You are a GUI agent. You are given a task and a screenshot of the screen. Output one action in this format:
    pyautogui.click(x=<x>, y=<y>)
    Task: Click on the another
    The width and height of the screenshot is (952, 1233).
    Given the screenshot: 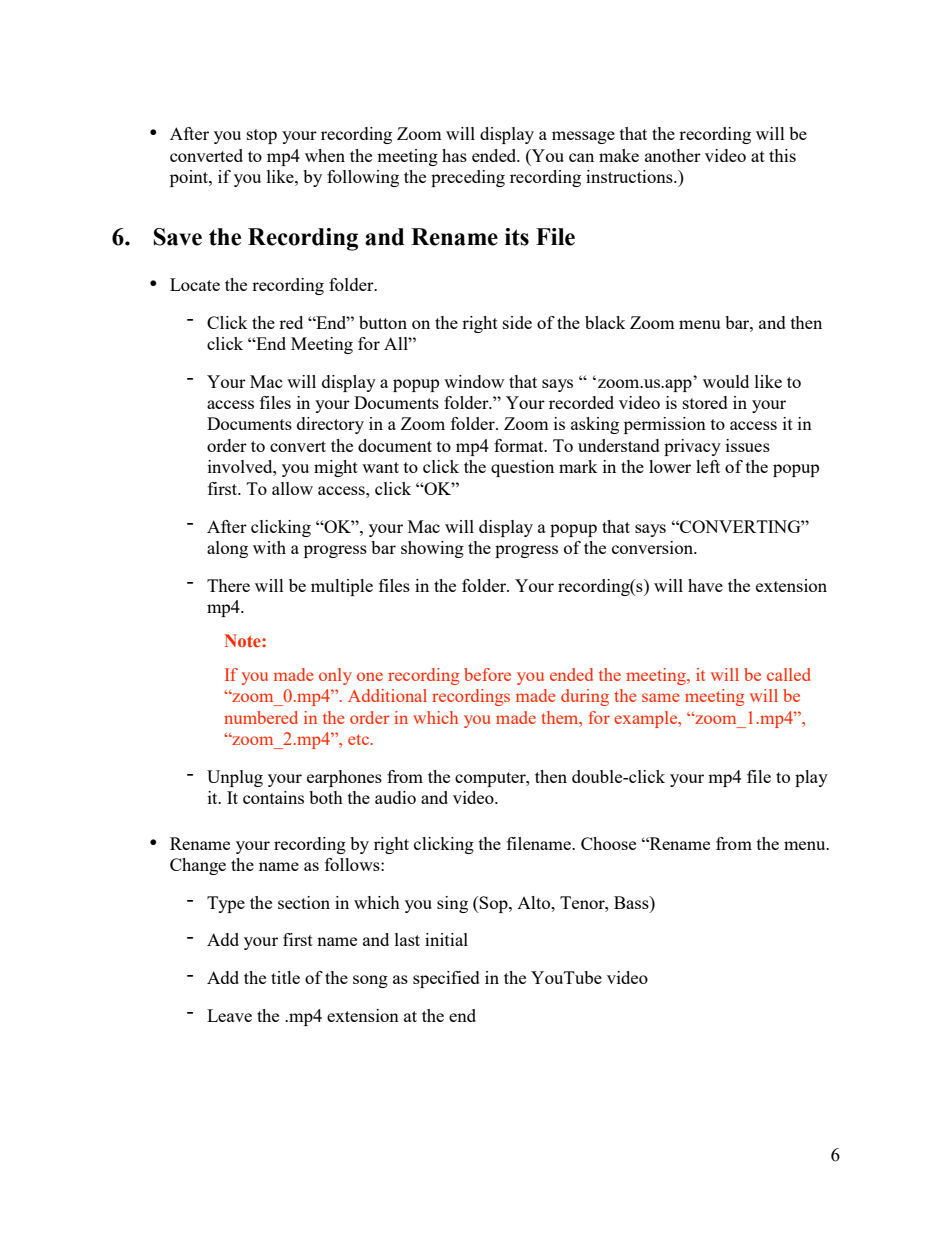 What is the action you would take?
    pyautogui.click(x=673, y=155)
